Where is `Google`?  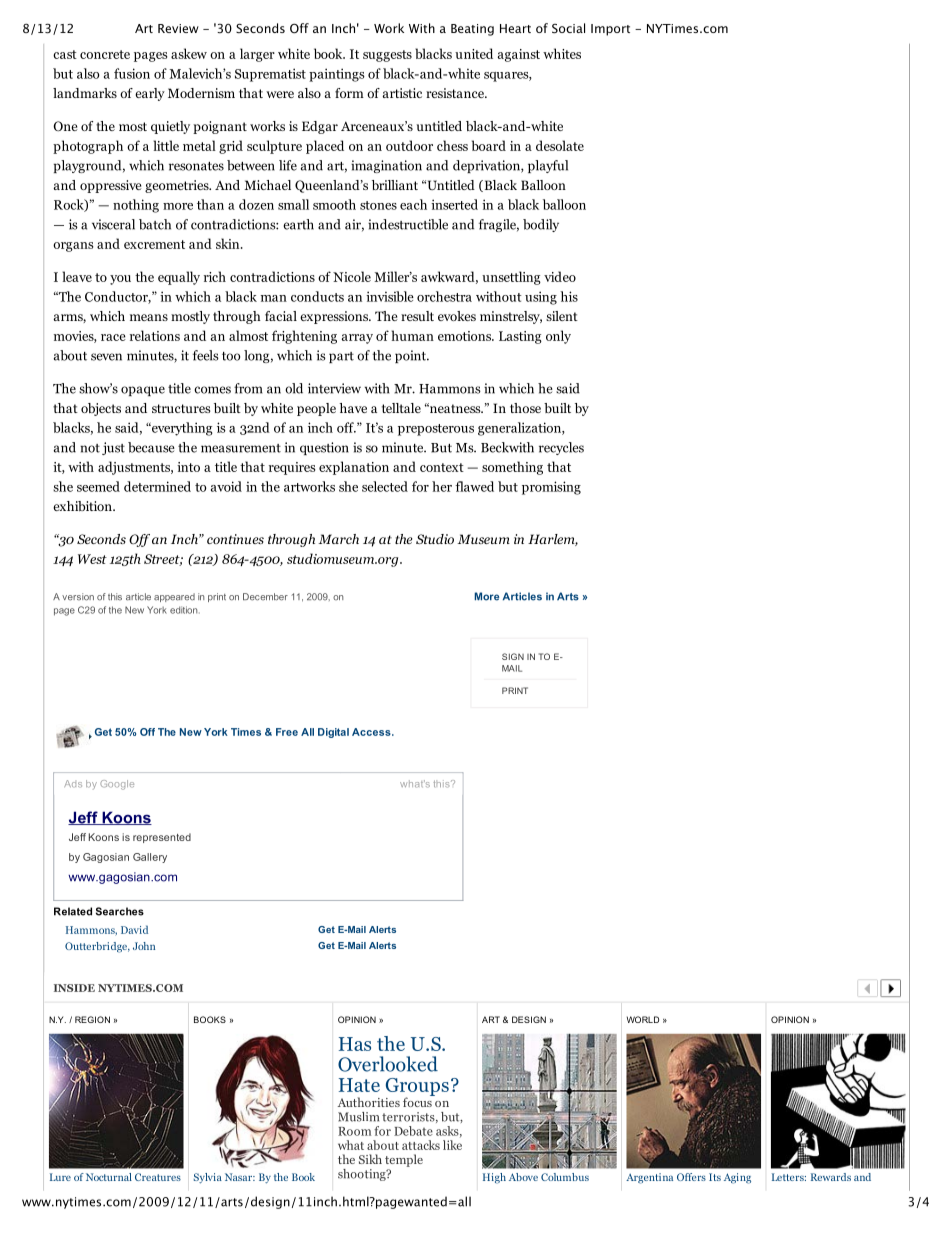 Google is located at coordinates (117, 785).
